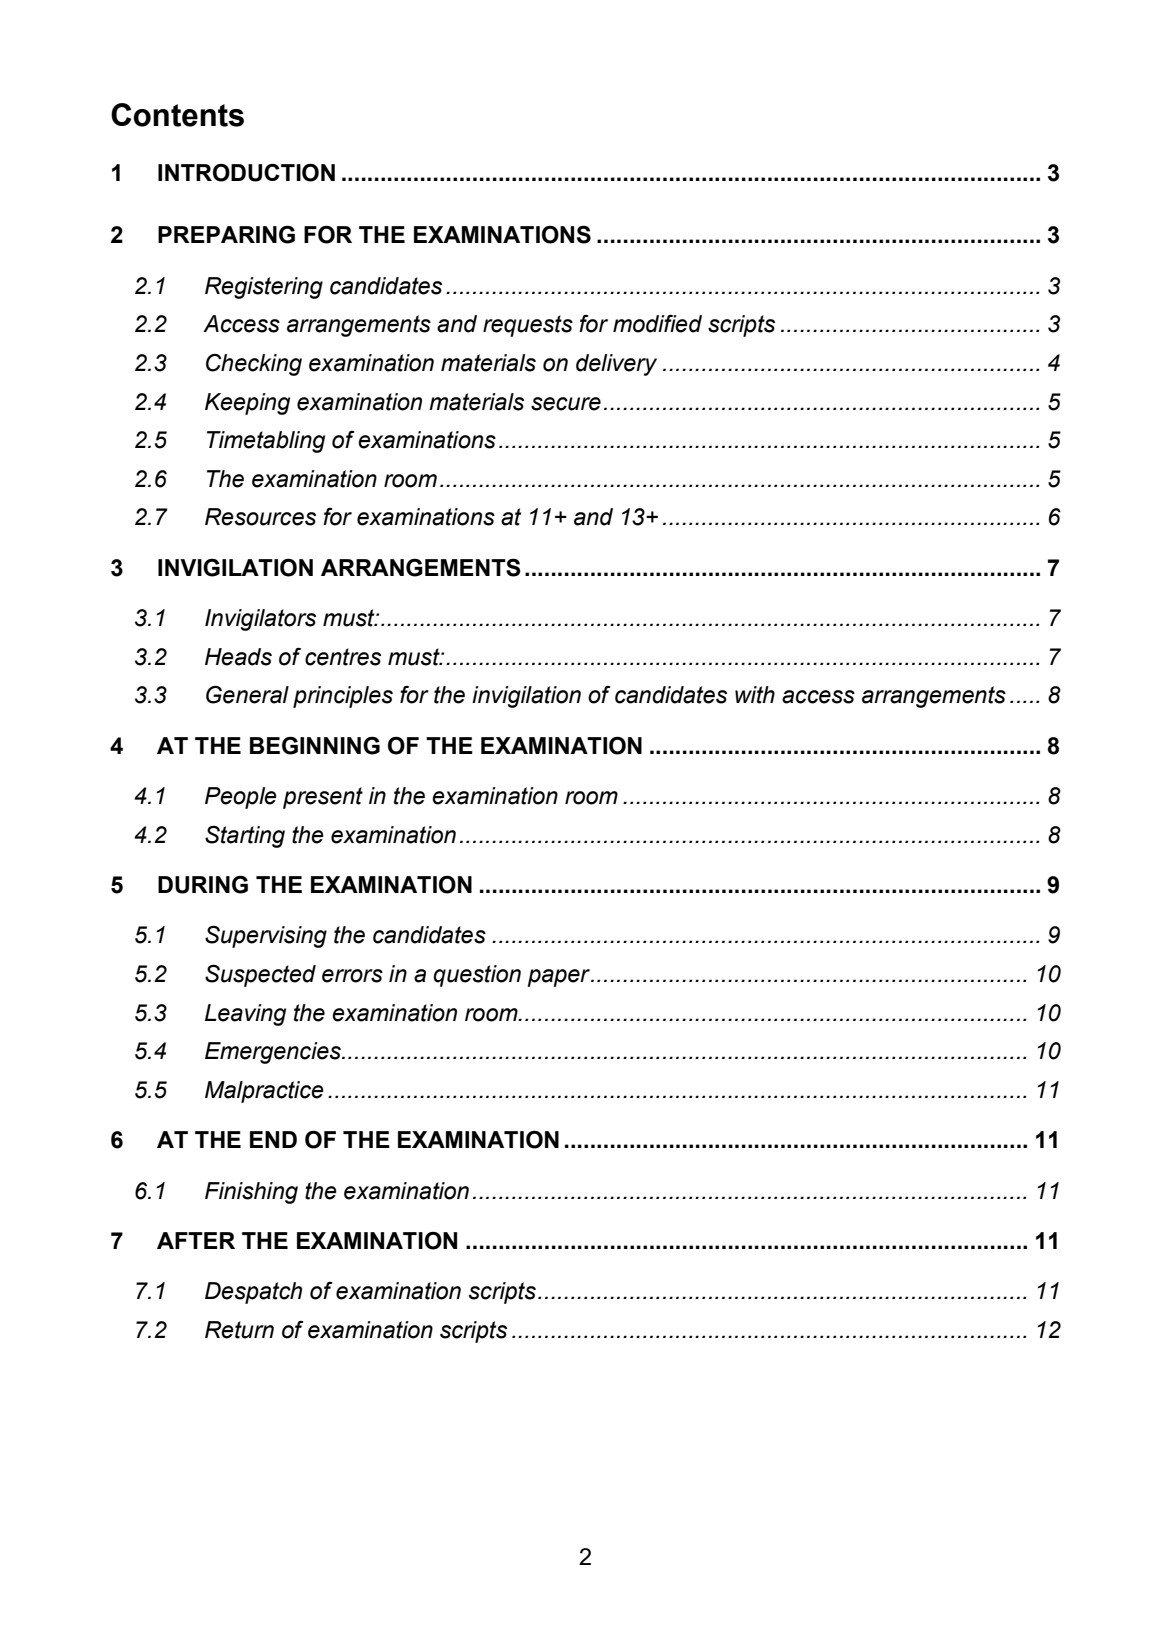 The height and width of the screenshot is (1643, 1161). What do you see at coordinates (343, 697) in the screenshot?
I see `principles` at bounding box center [343, 697].
